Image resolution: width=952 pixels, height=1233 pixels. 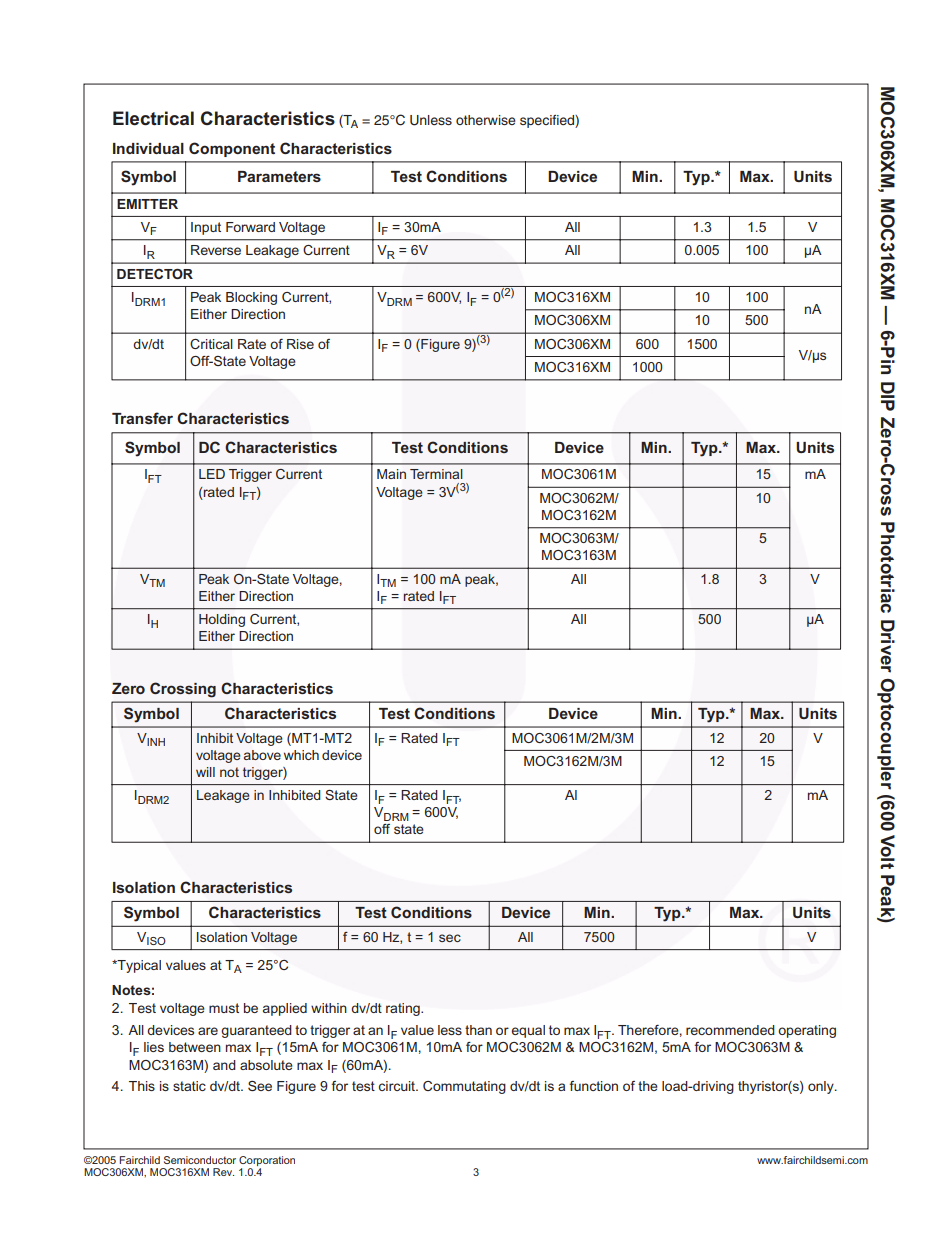 I want to click on will, so click(x=205, y=772).
